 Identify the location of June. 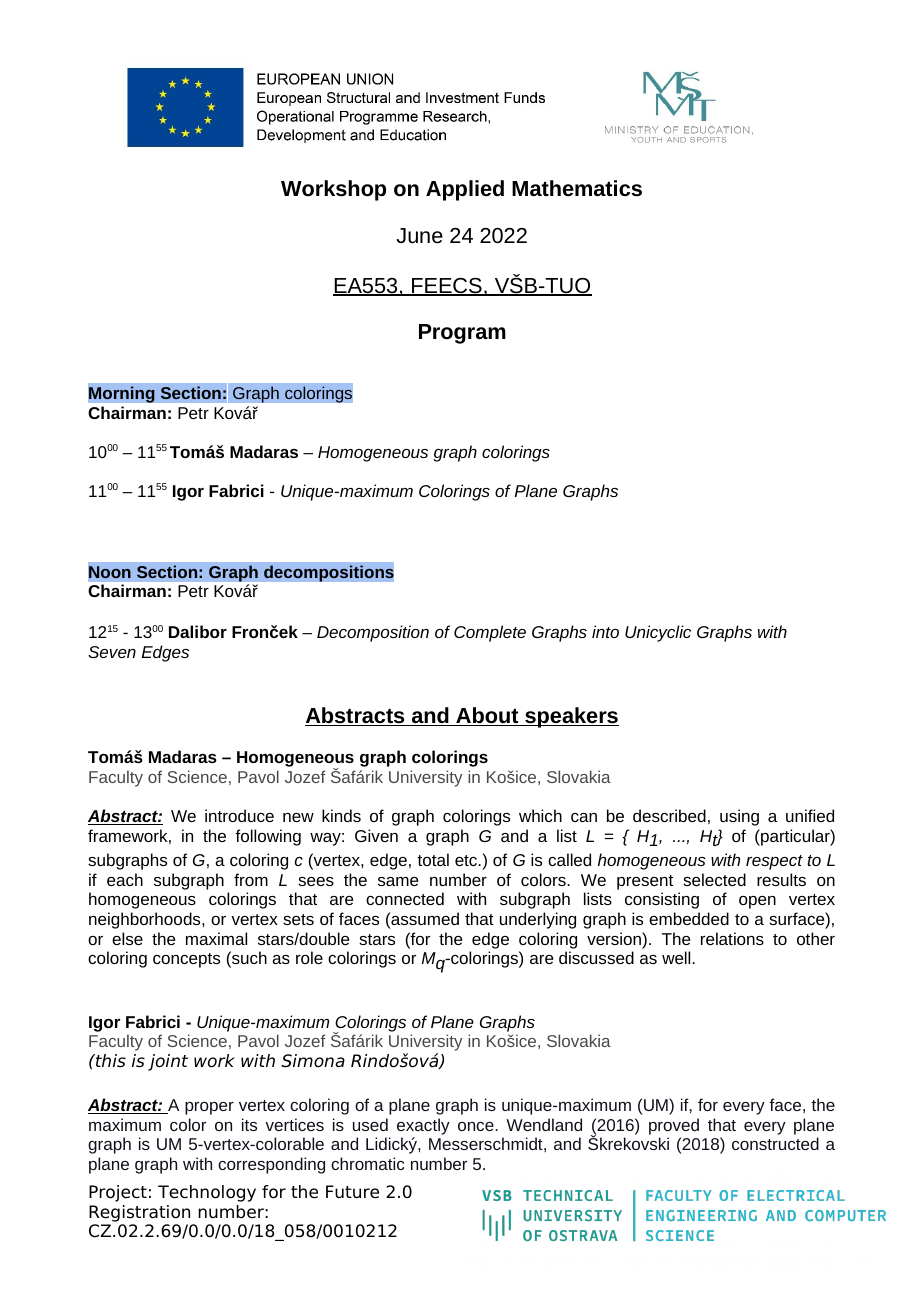
(419, 236).
